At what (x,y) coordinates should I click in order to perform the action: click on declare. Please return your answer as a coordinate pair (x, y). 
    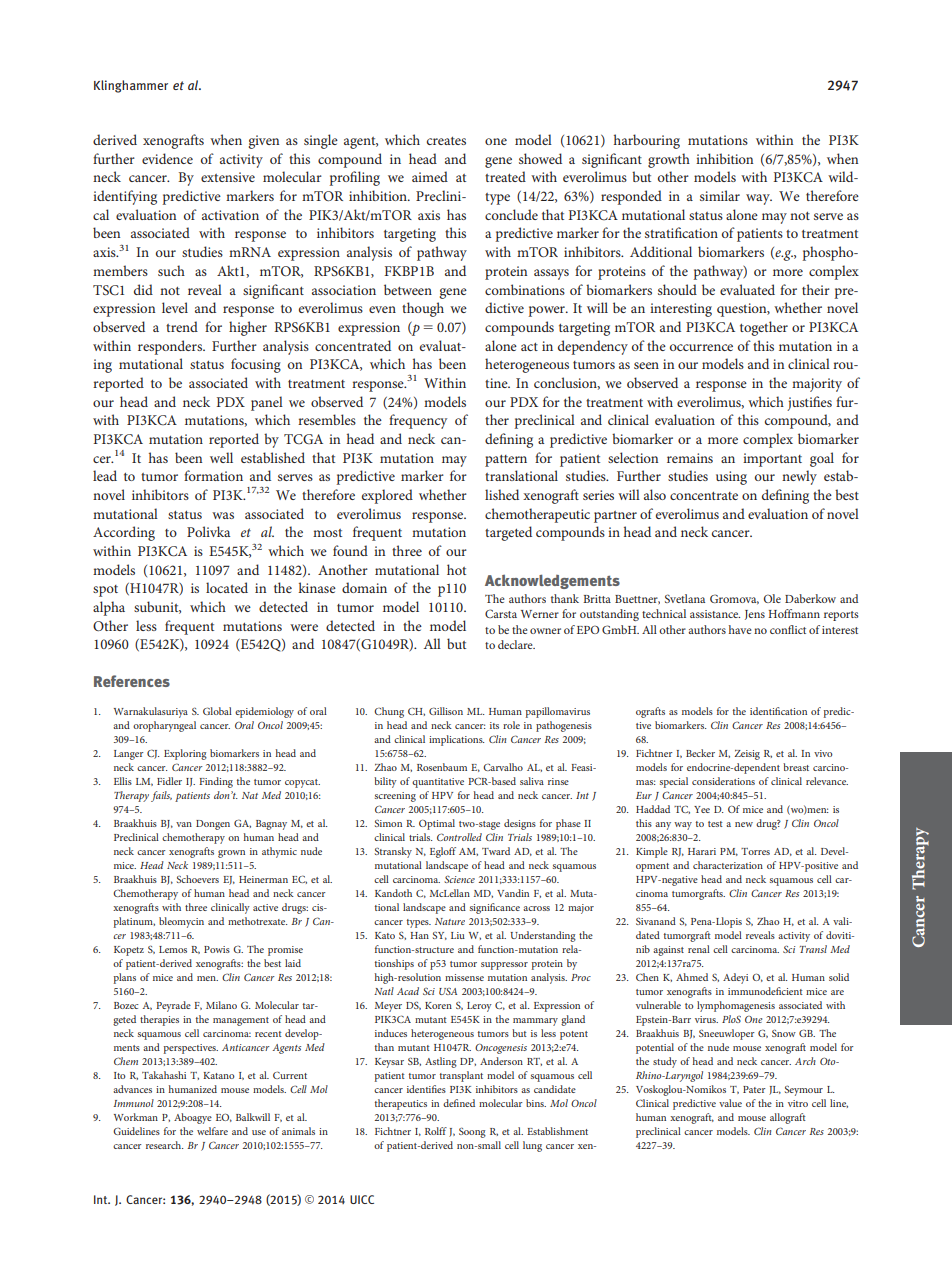
    Looking at the image, I should click on (516, 644).
